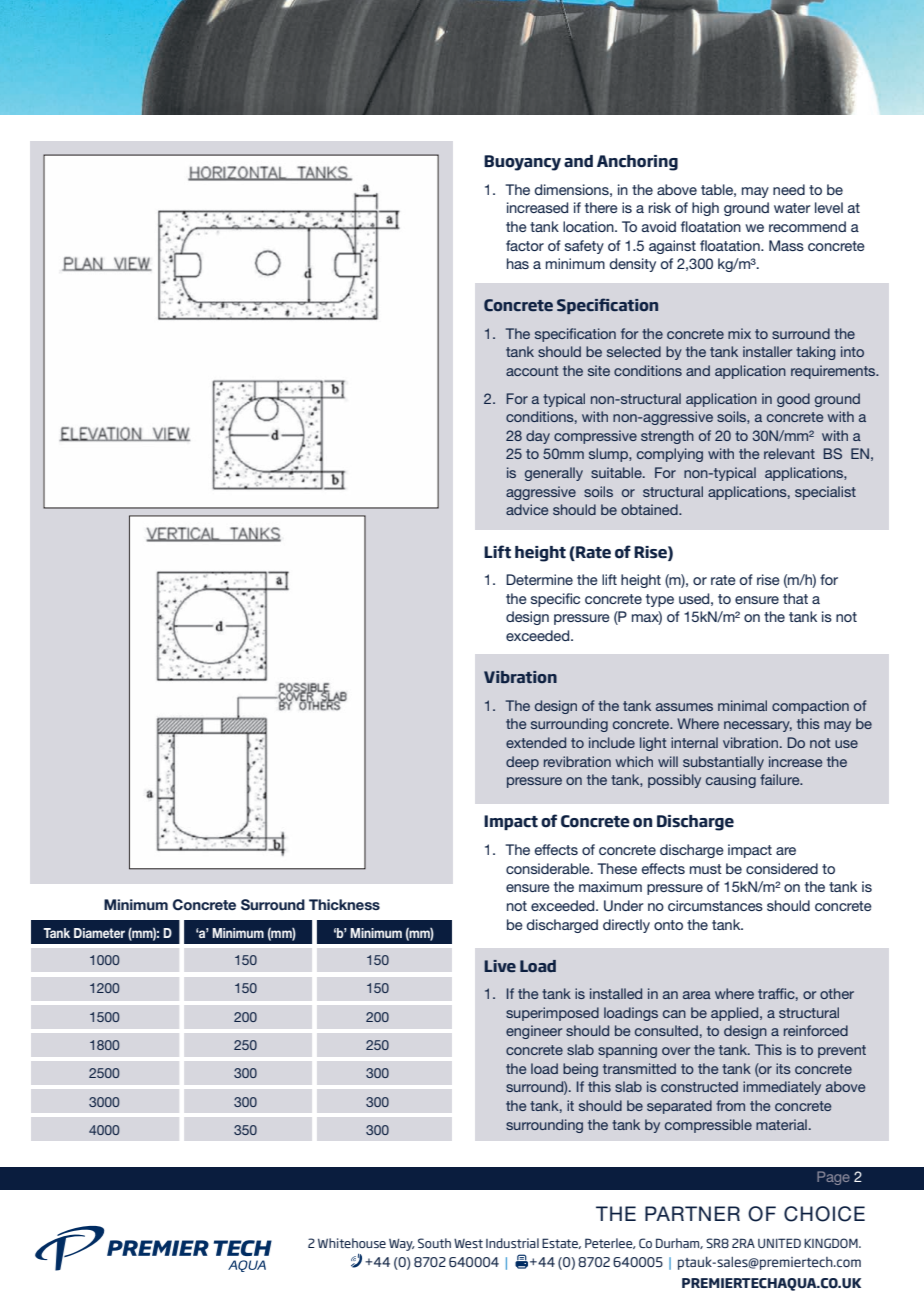 This screenshot has width=924, height=1308. I want to click on Whitehouse, so click(352, 1243).
